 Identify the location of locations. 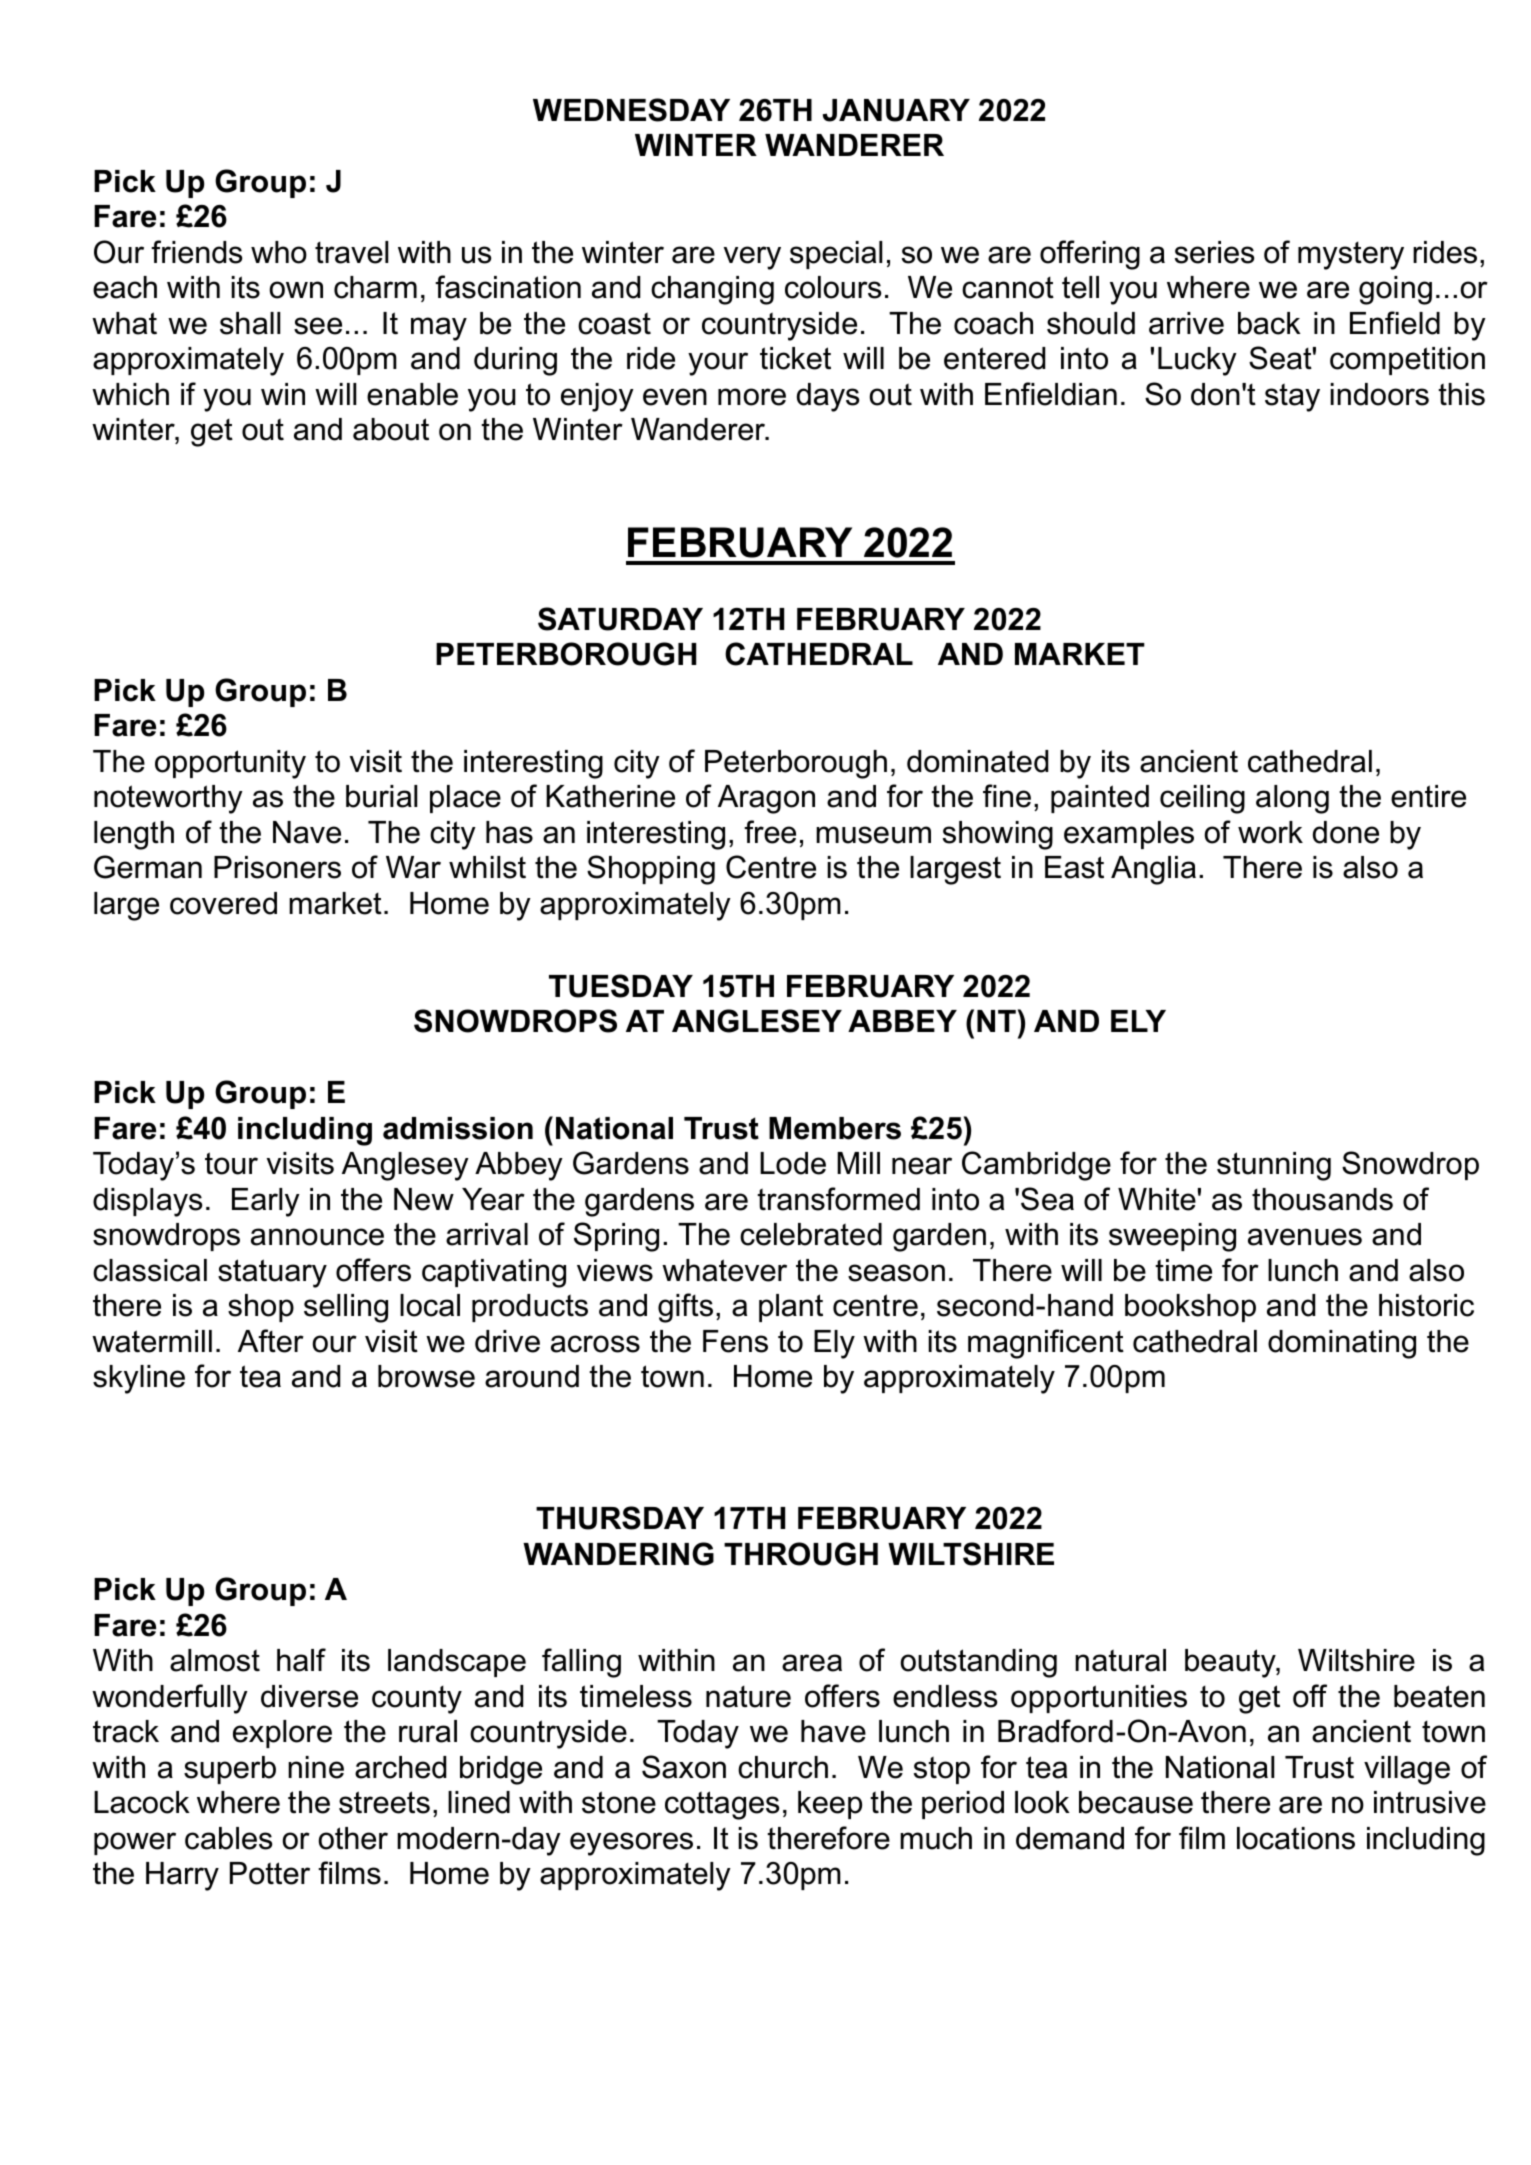
(1296, 1838).
